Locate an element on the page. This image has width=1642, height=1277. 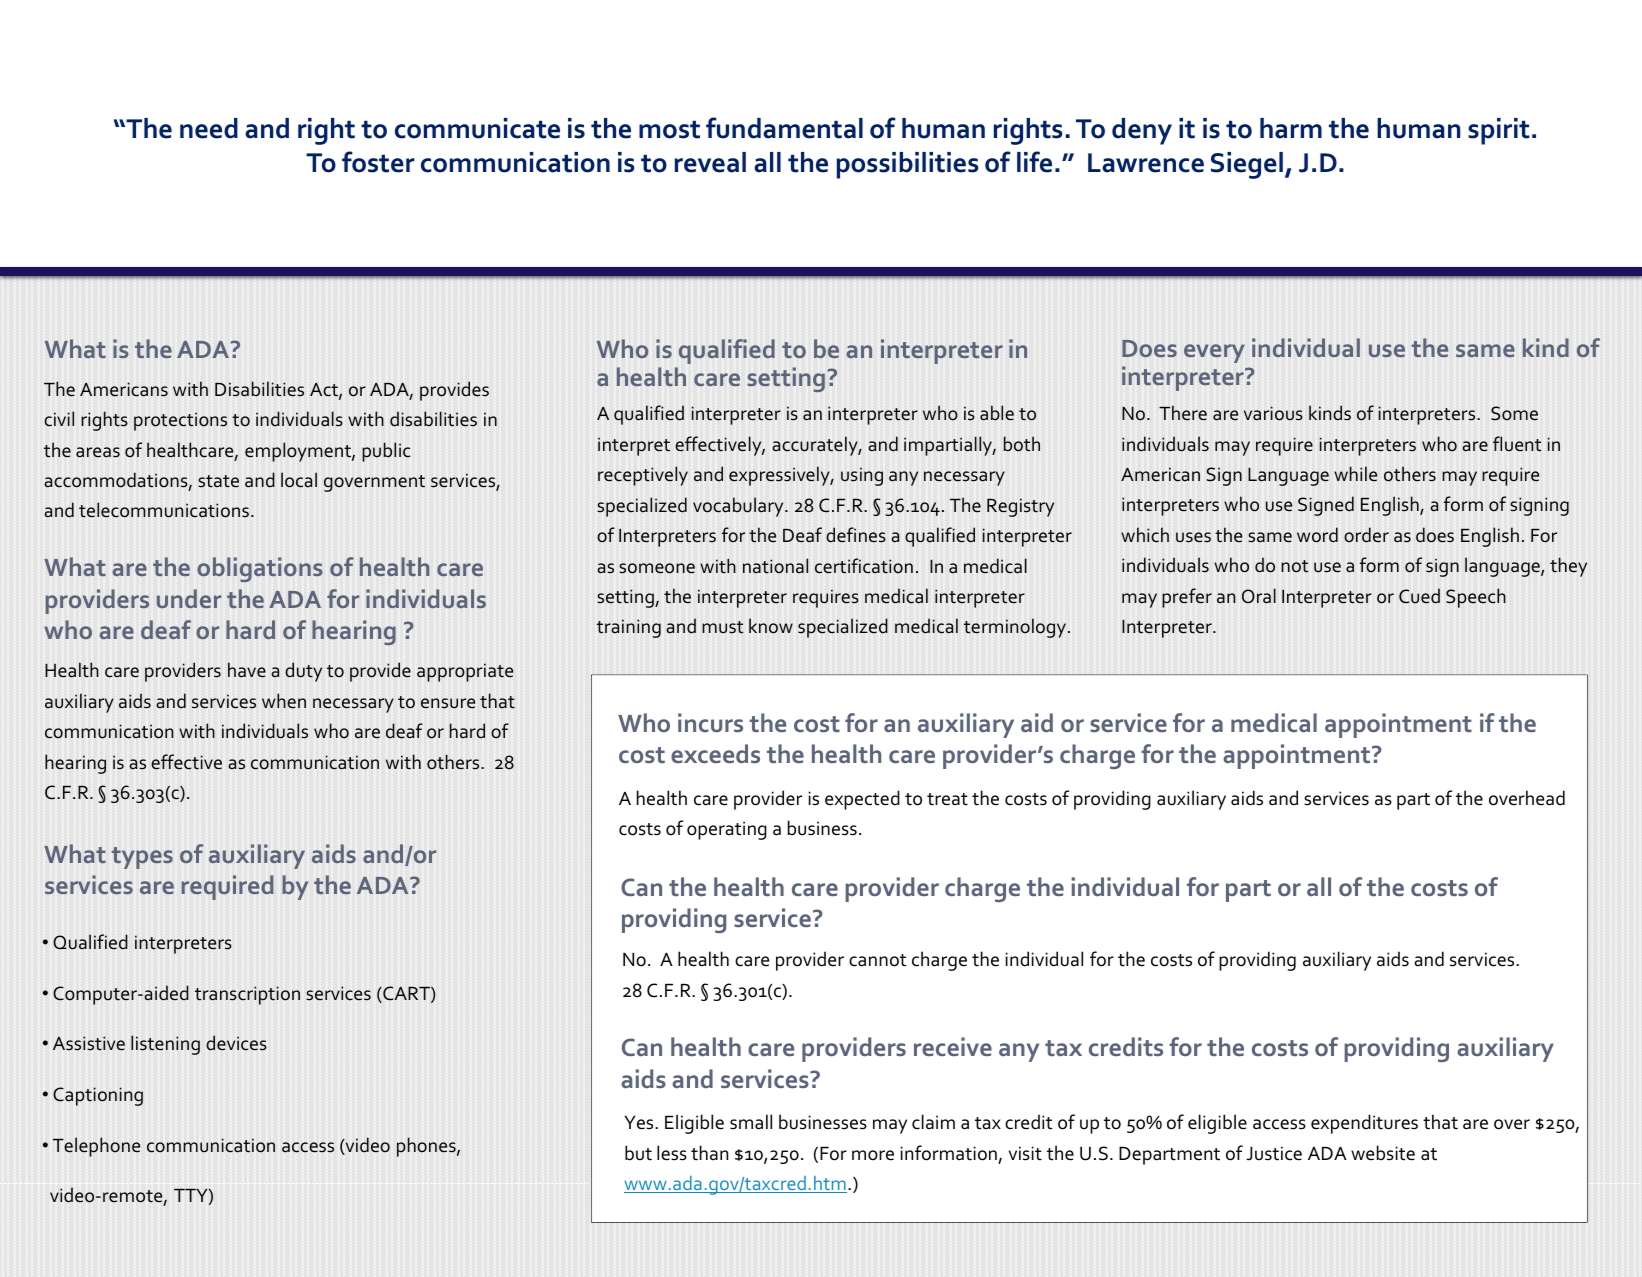
need is located at coordinates (209, 128).
